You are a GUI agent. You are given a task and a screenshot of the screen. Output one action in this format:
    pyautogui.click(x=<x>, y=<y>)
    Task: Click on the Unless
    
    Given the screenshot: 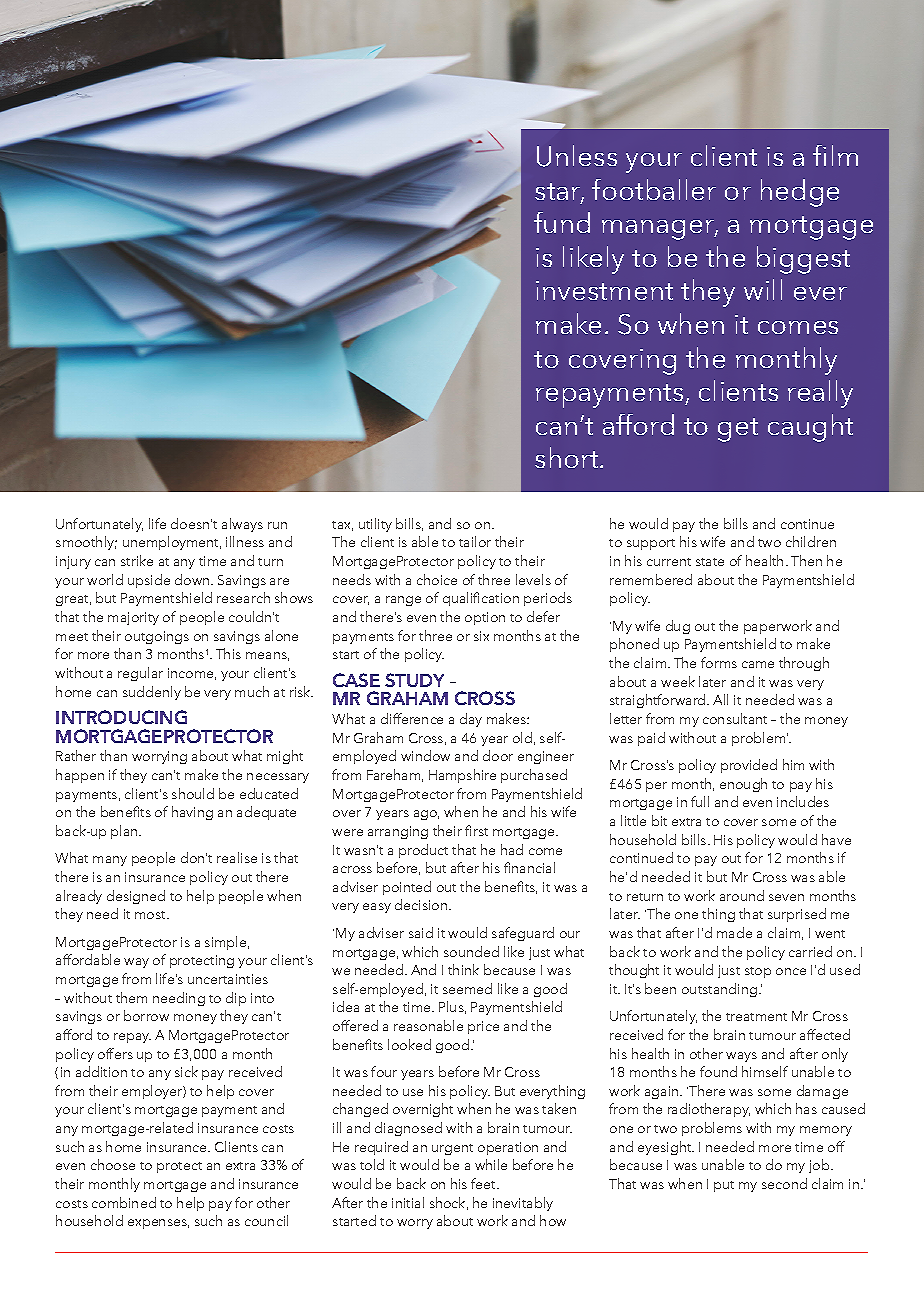 What is the action you would take?
    pyautogui.click(x=577, y=156)
